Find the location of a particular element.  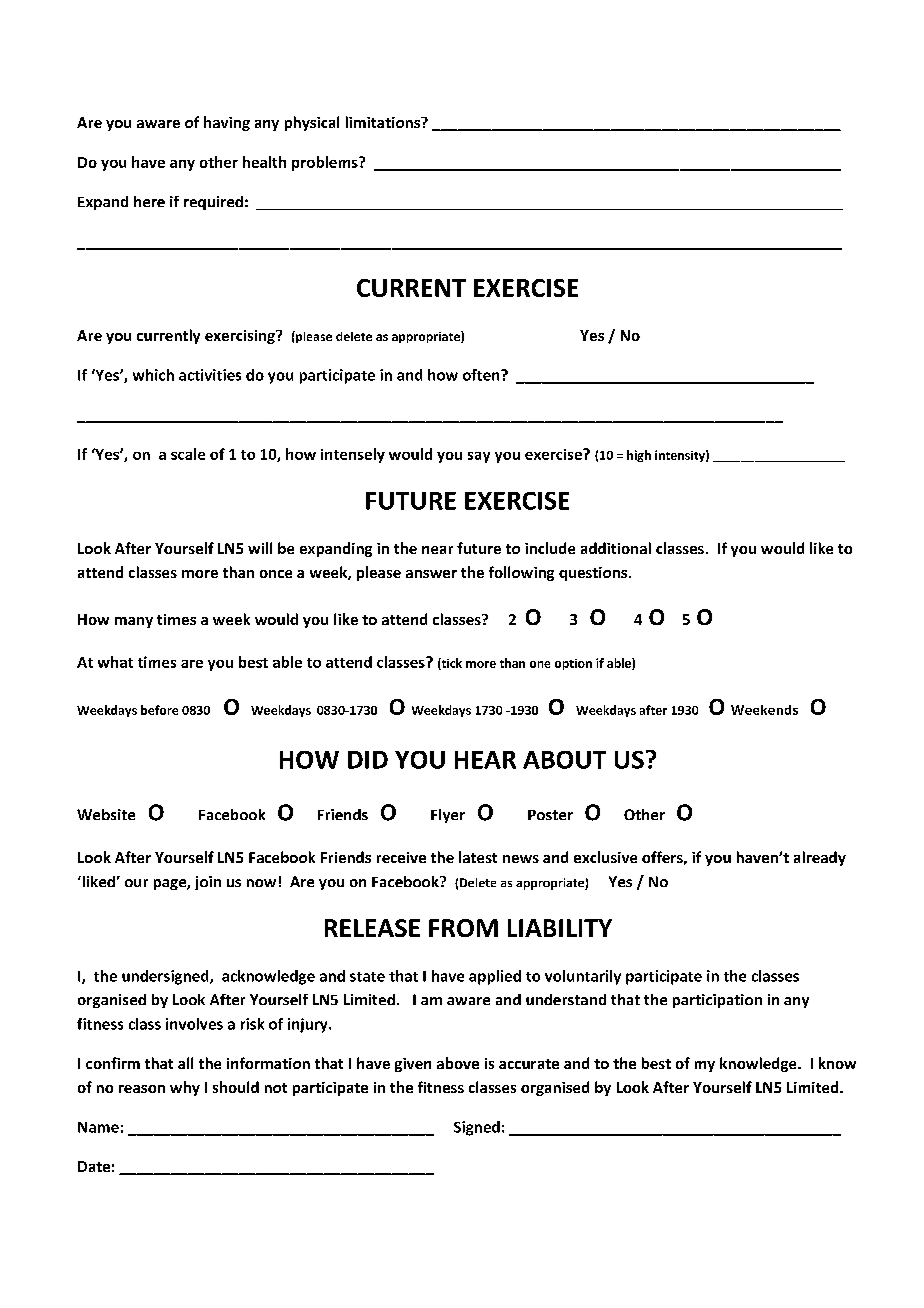

scale is located at coordinates (188, 454).
